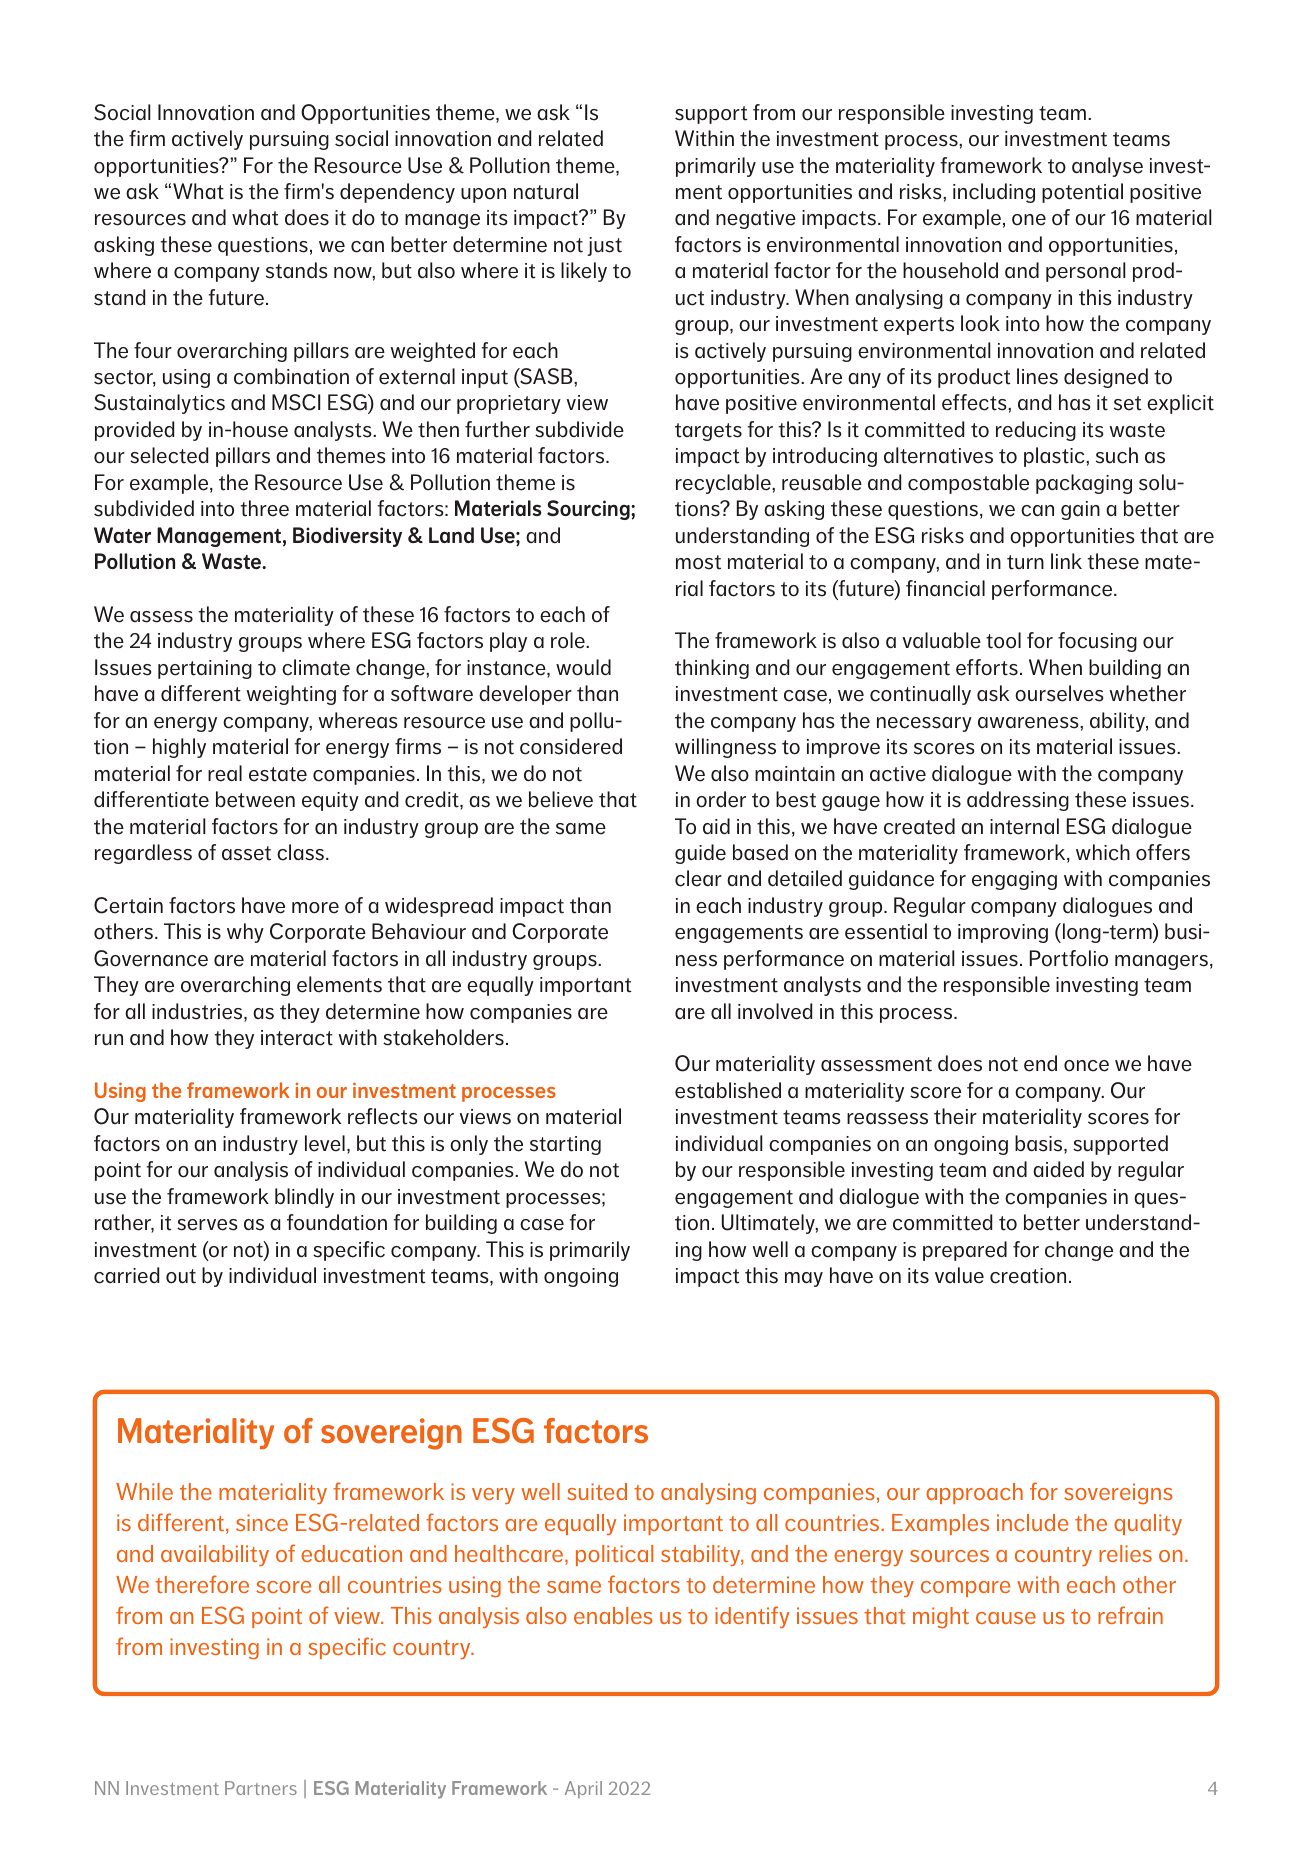  I want to click on April, so click(583, 1789).
